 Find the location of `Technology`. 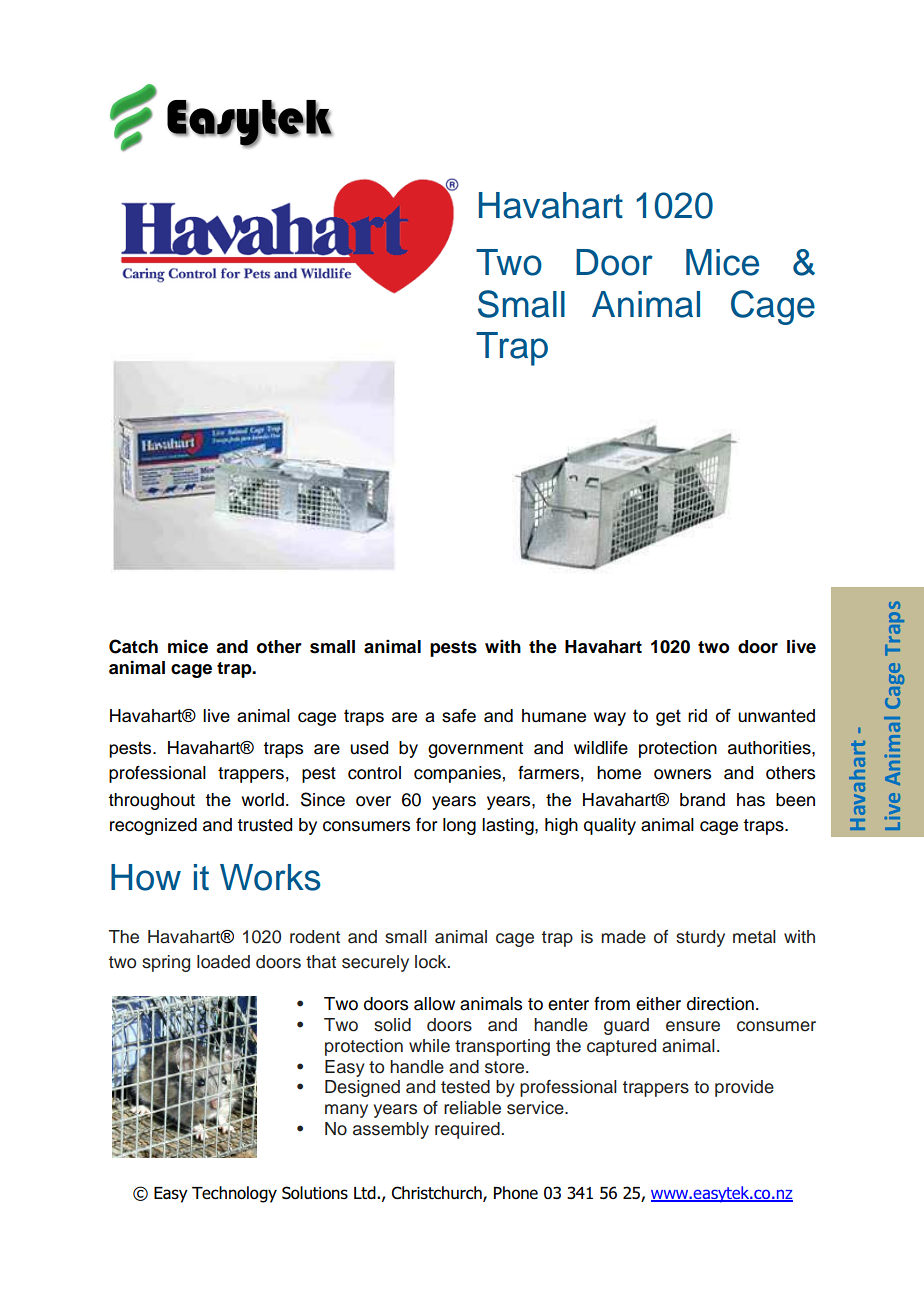

Technology is located at coordinates (234, 1194).
